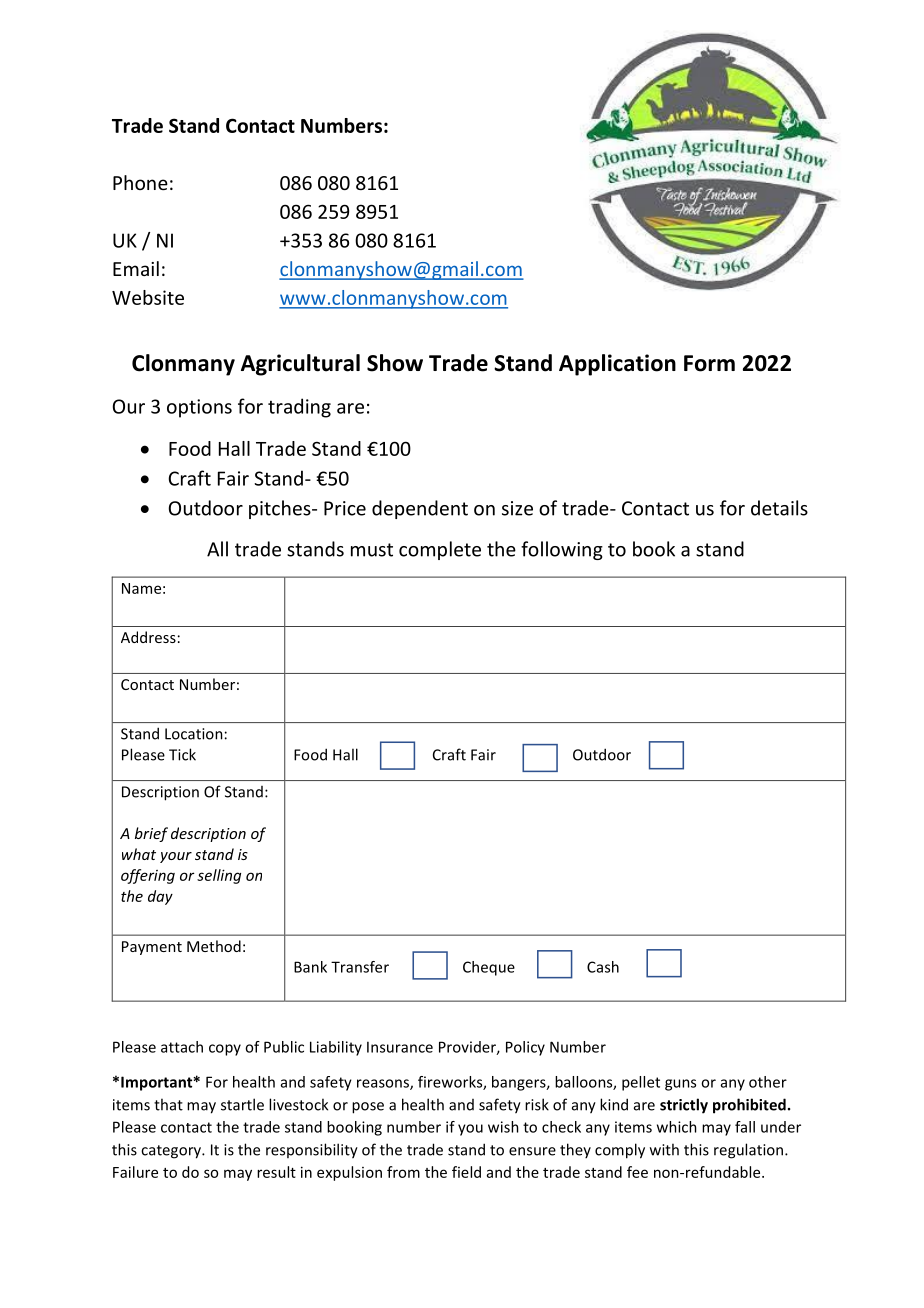  Describe the element at coordinates (172, 1152) in the screenshot. I see `category` at that location.
